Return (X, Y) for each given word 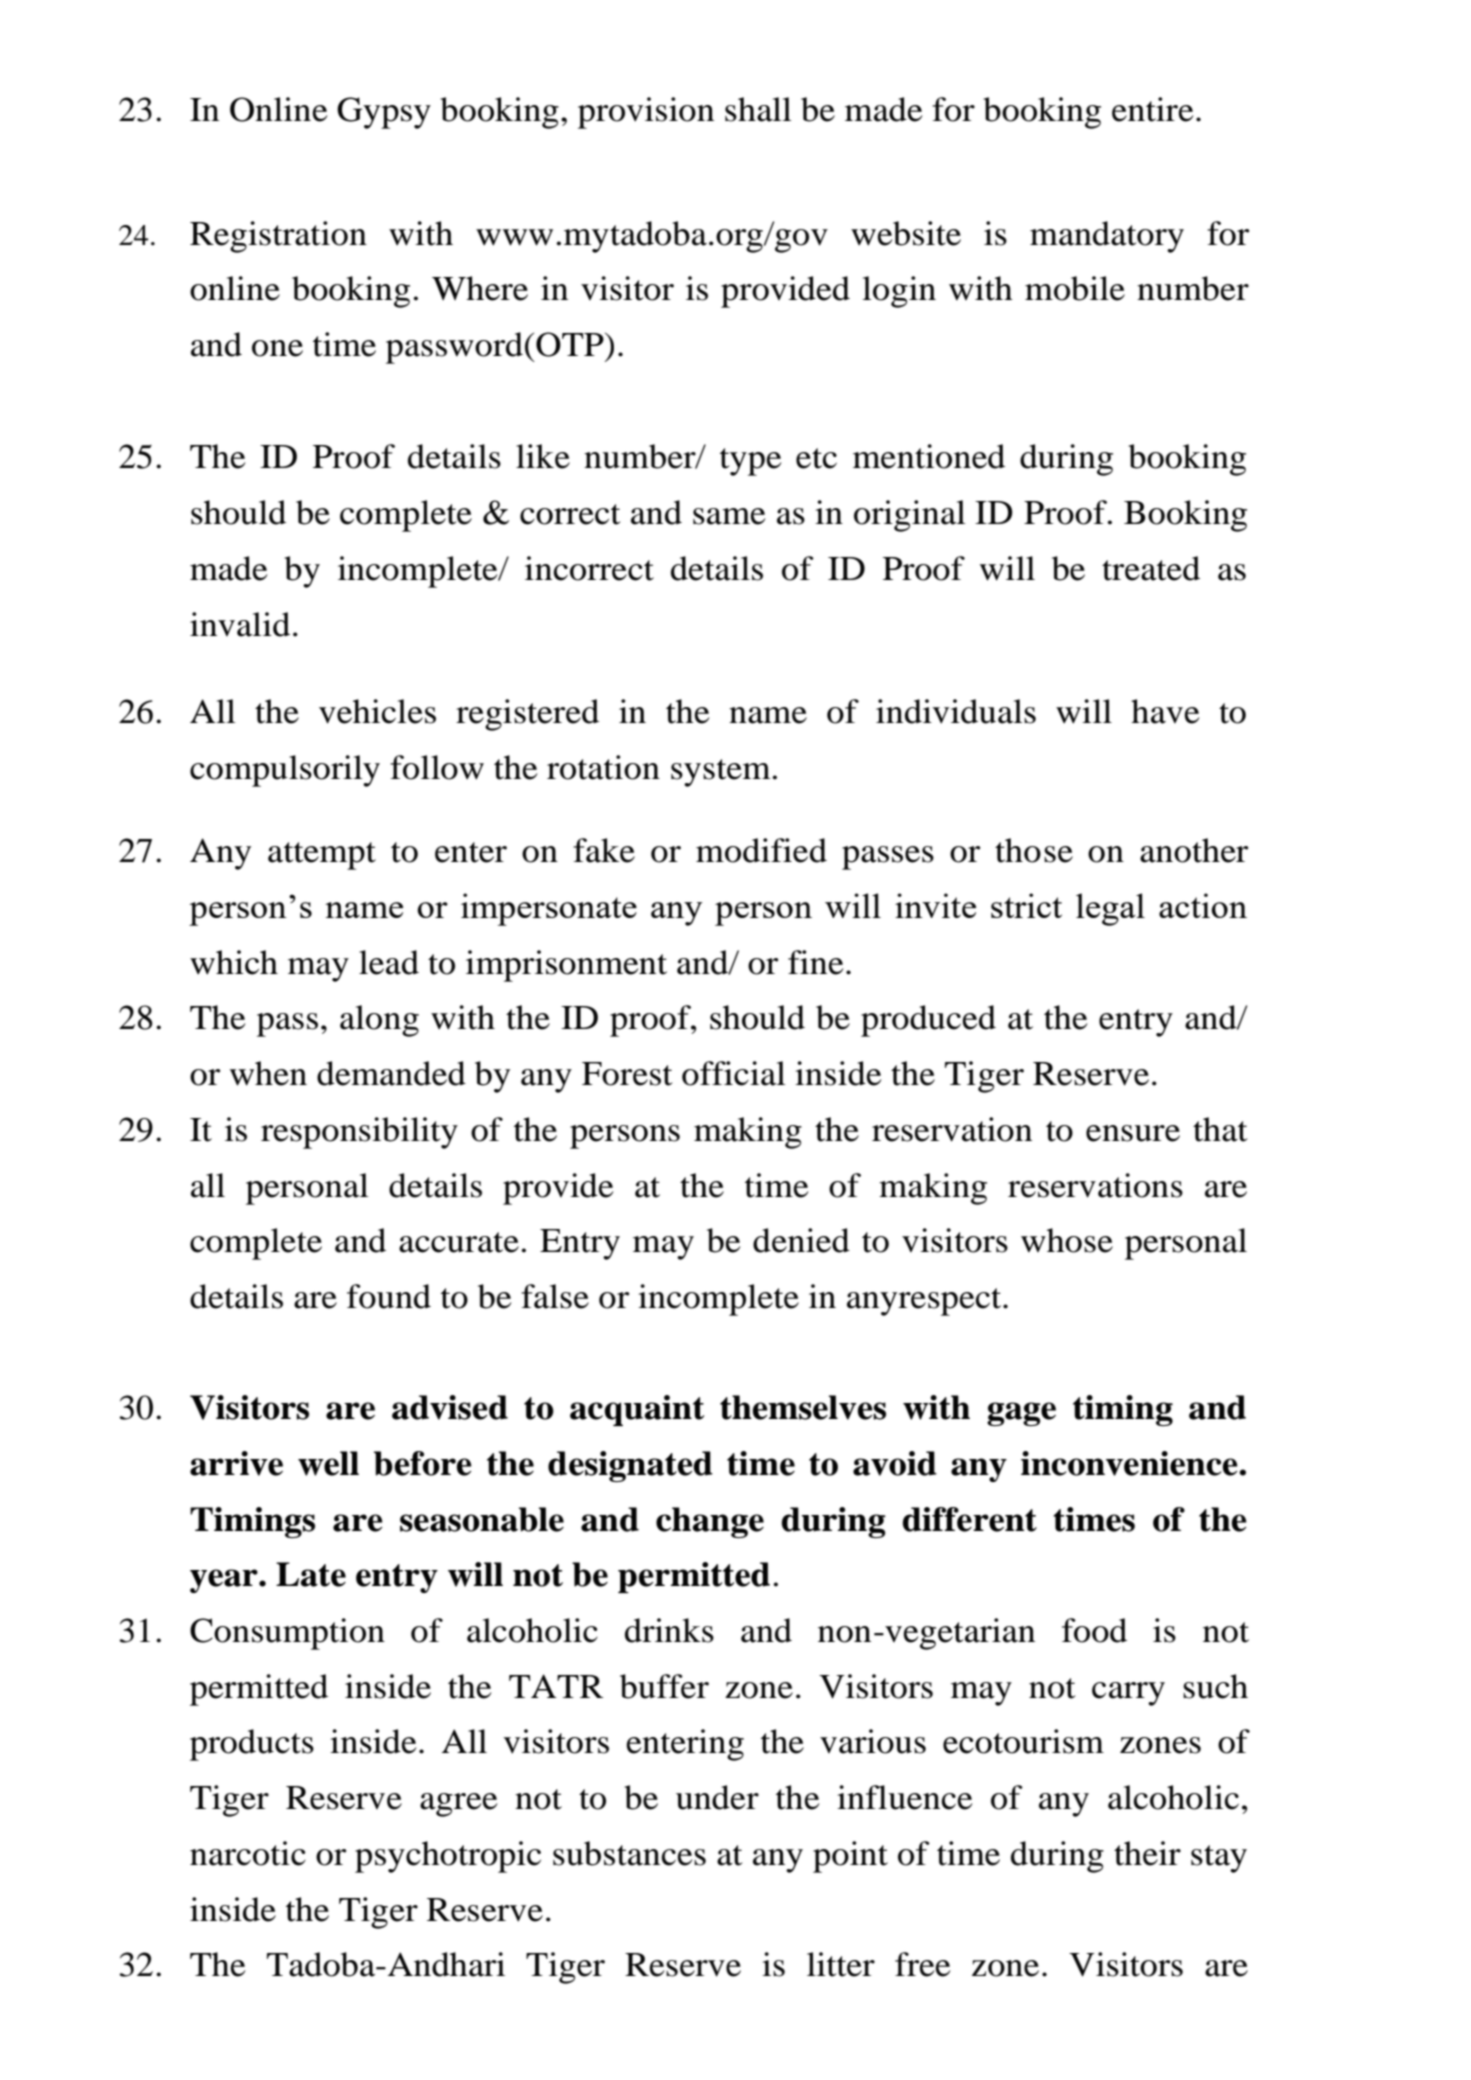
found (389, 1296)
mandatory (1107, 237)
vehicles (377, 711)
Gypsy (384, 113)
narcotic (248, 1853)
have (1165, 711)
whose (1067, 1240)
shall (758, 109)
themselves (803, 1407)
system (722, 773)
